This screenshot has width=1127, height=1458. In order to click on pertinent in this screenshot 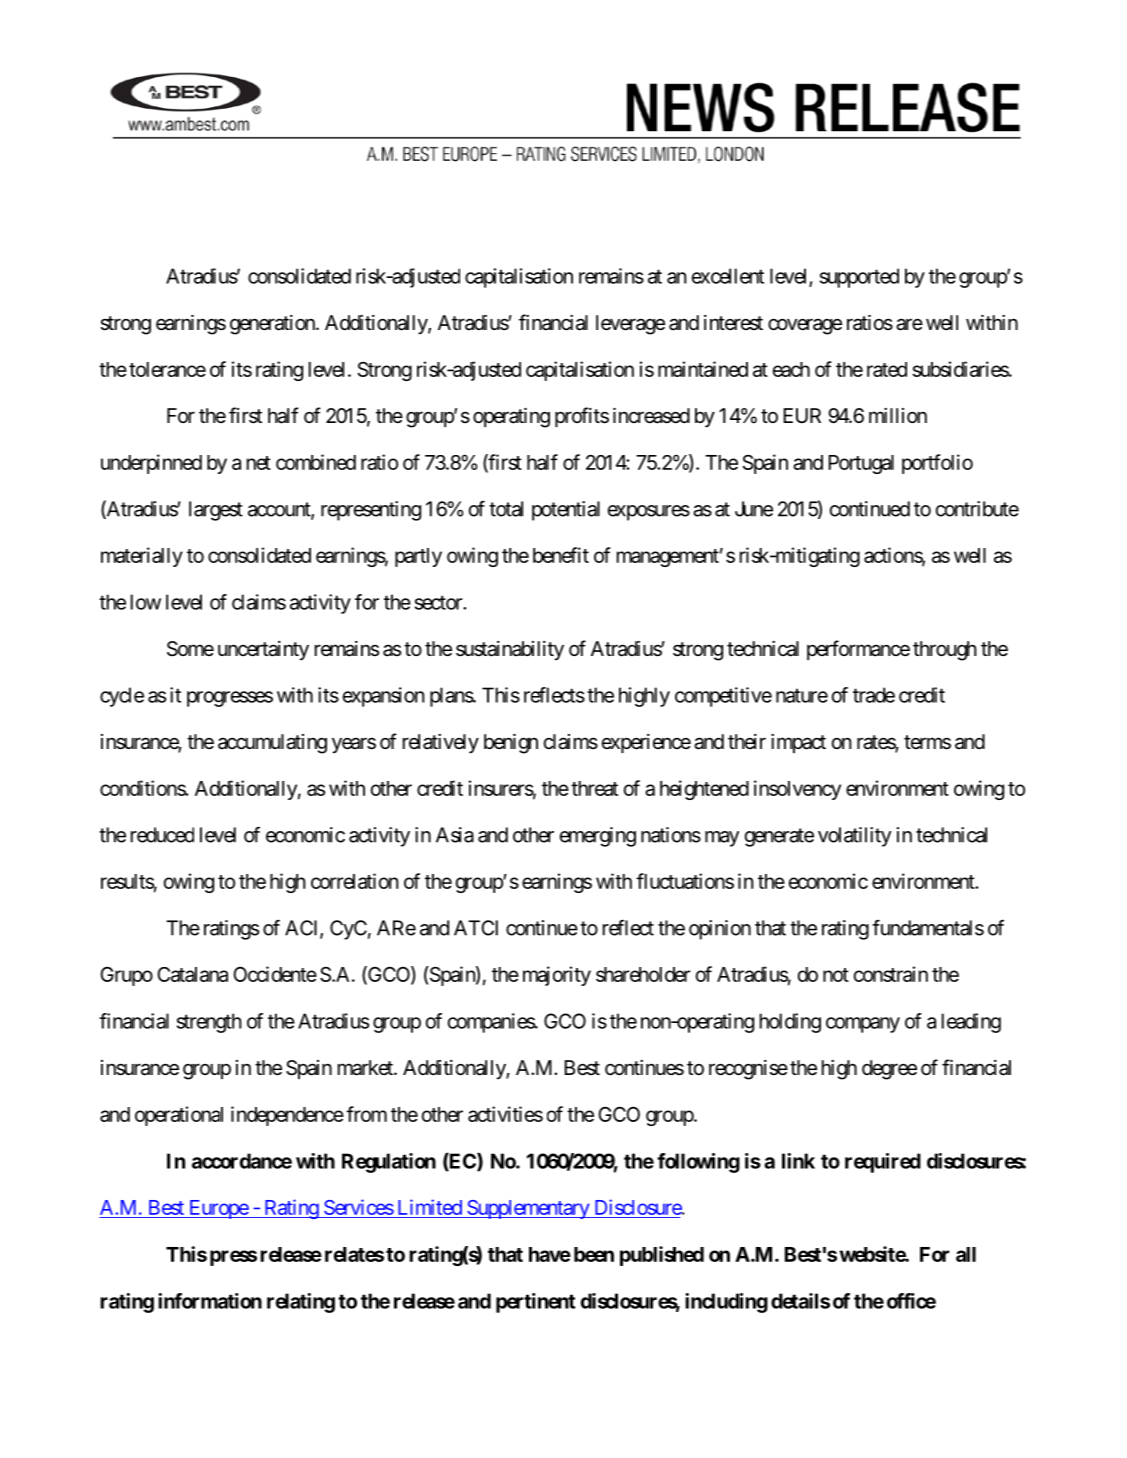, I will do `click(535, 1303)`.
